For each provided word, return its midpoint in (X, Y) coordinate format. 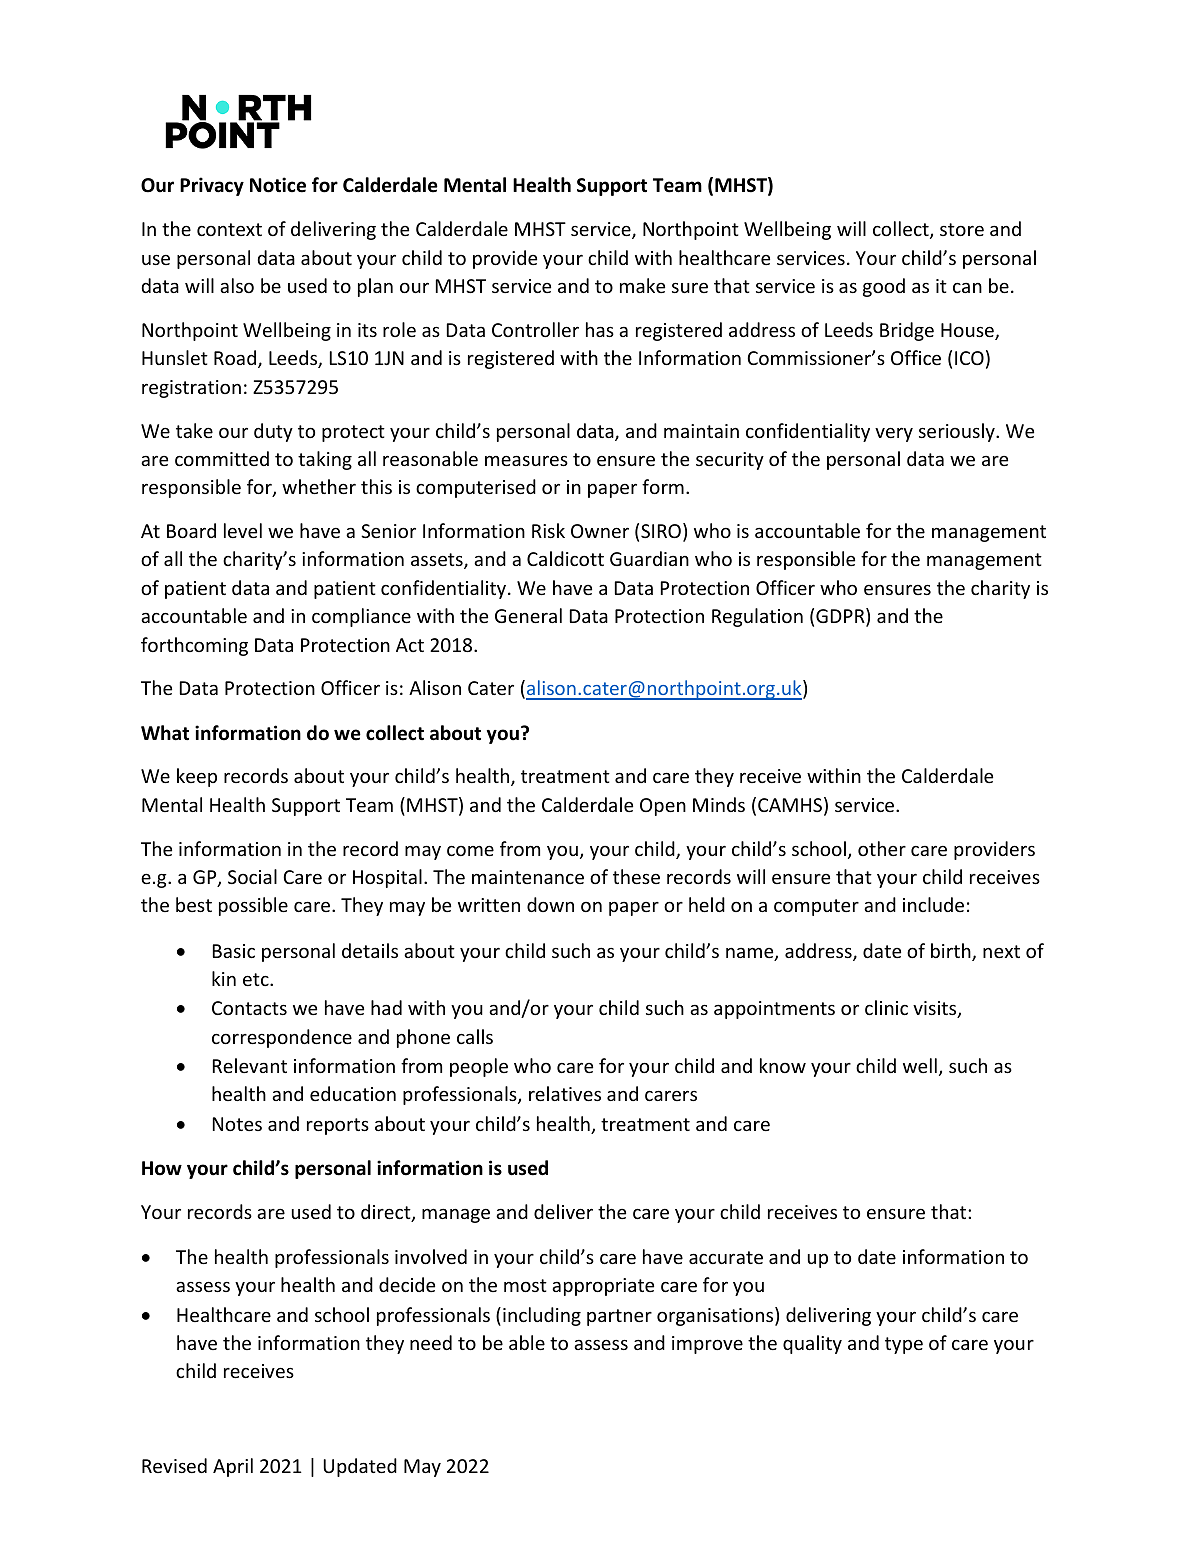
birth (952, 952)
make (642, 285)
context (229, 229)
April (233, 1467)
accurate (726, 1257)
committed (222, 458)
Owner (600, 531)
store (962, 229)
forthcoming (194, 646)
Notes (237, 1124)
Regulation (757, 617)
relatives (565, 1093)
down (550, 904)
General (528, 615)
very (894, 434)
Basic (234, 951)
